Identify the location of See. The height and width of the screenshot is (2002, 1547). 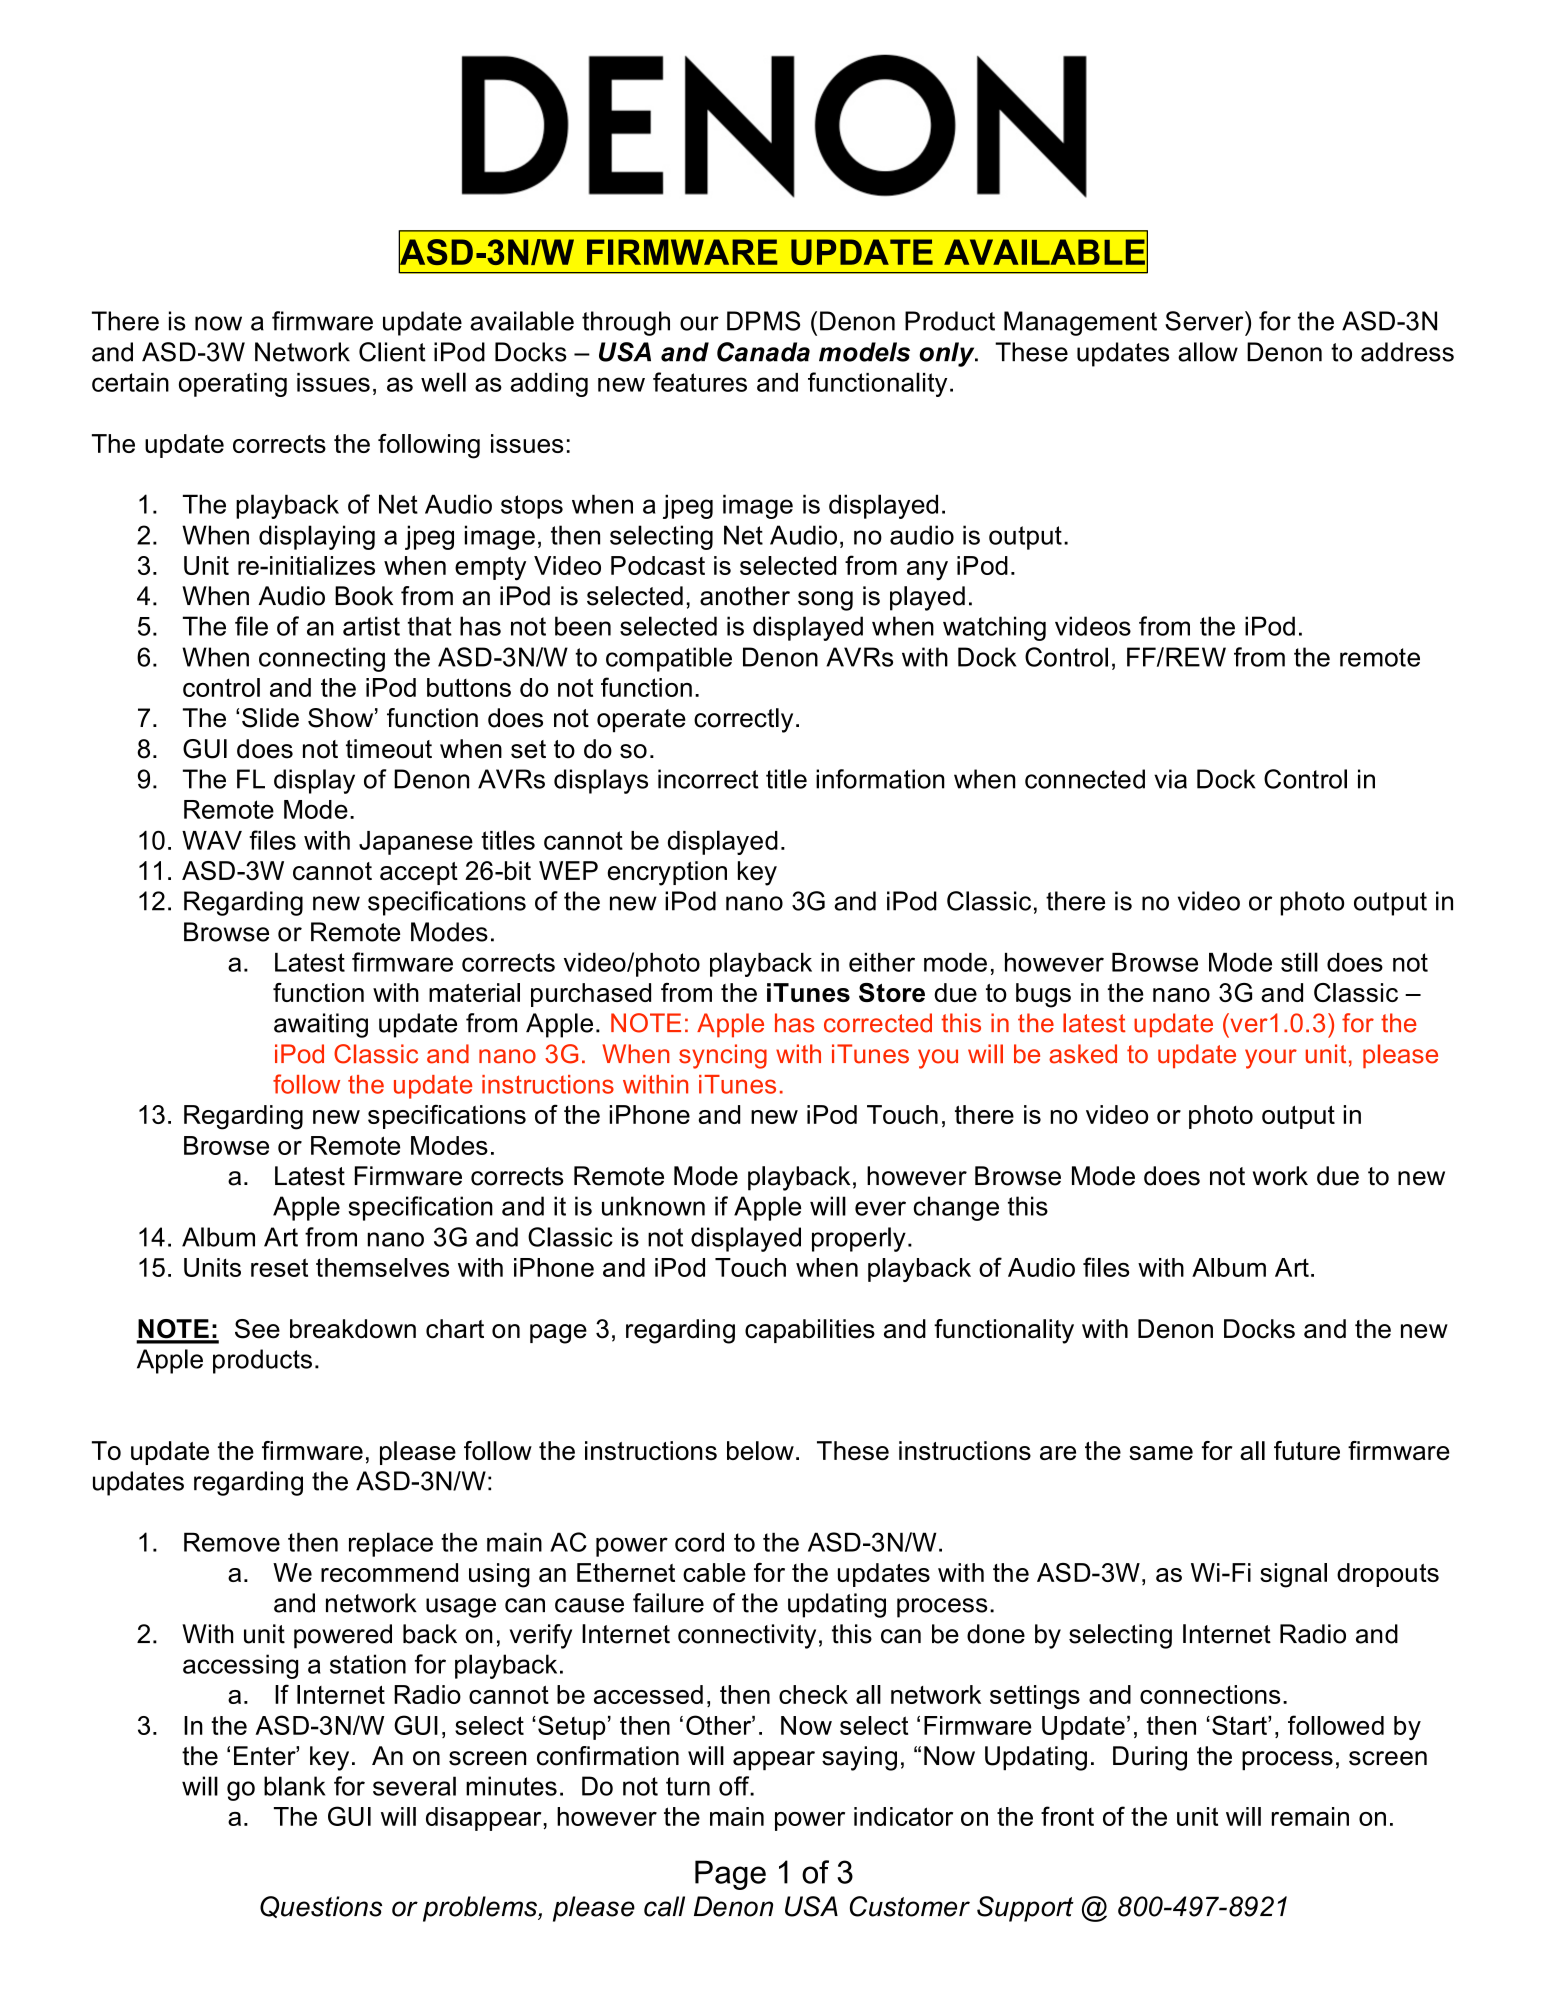
(257, 1329).
